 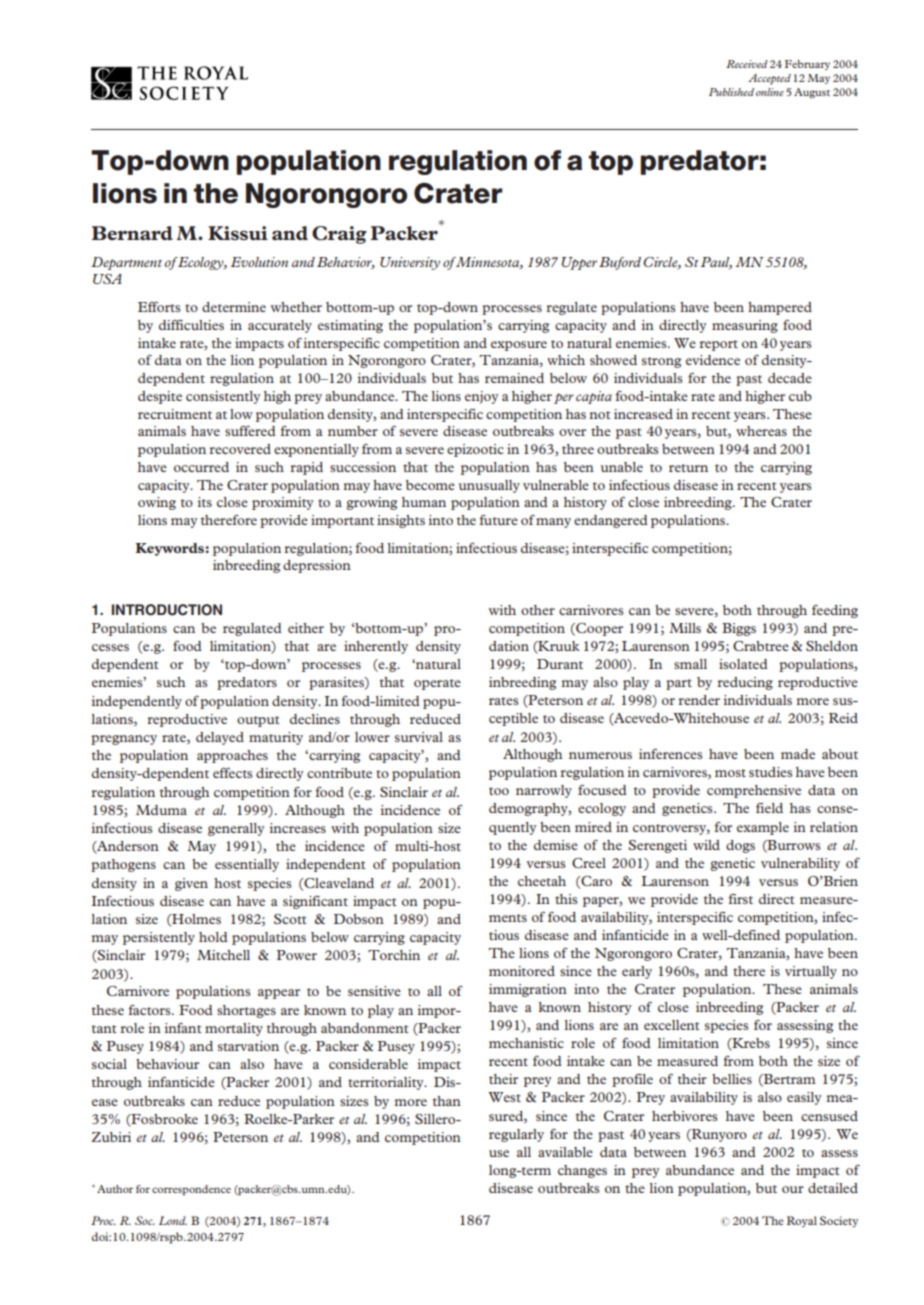 I want to click on occurred, so click(x=201, y=467).
